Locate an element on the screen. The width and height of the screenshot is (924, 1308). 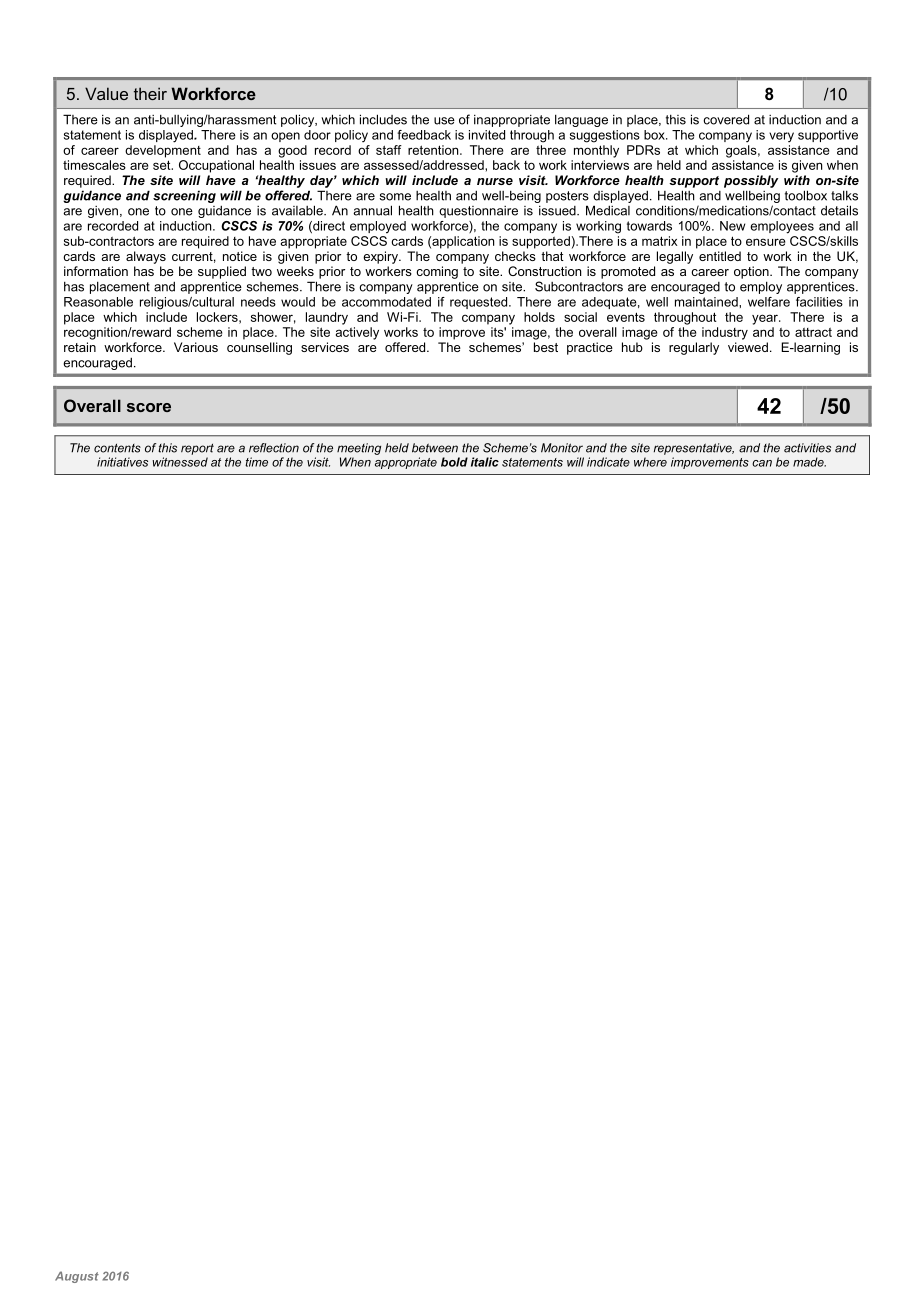
use is located at coordinates (444, 121).
